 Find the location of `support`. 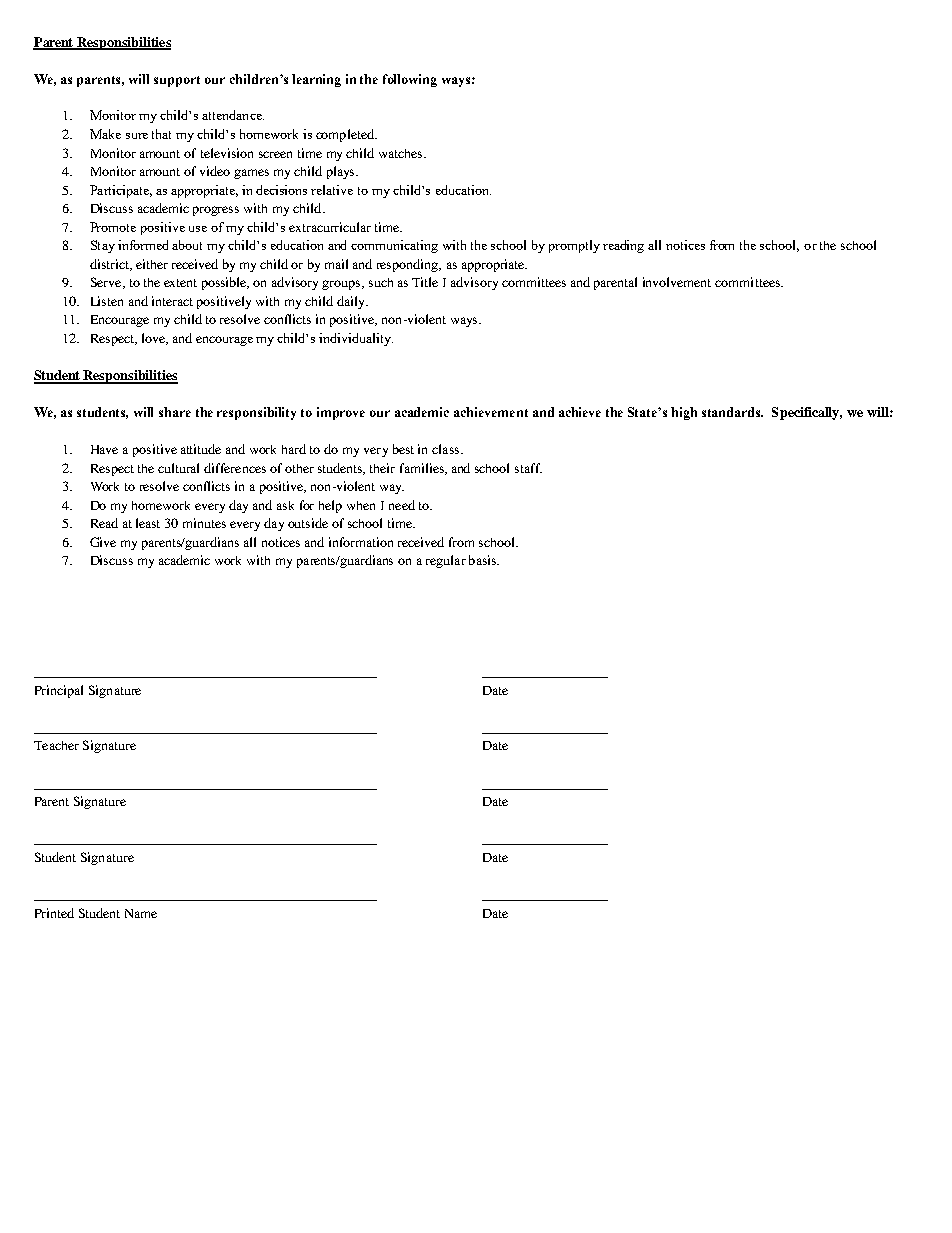

support is located at coordinates (177, 81).
